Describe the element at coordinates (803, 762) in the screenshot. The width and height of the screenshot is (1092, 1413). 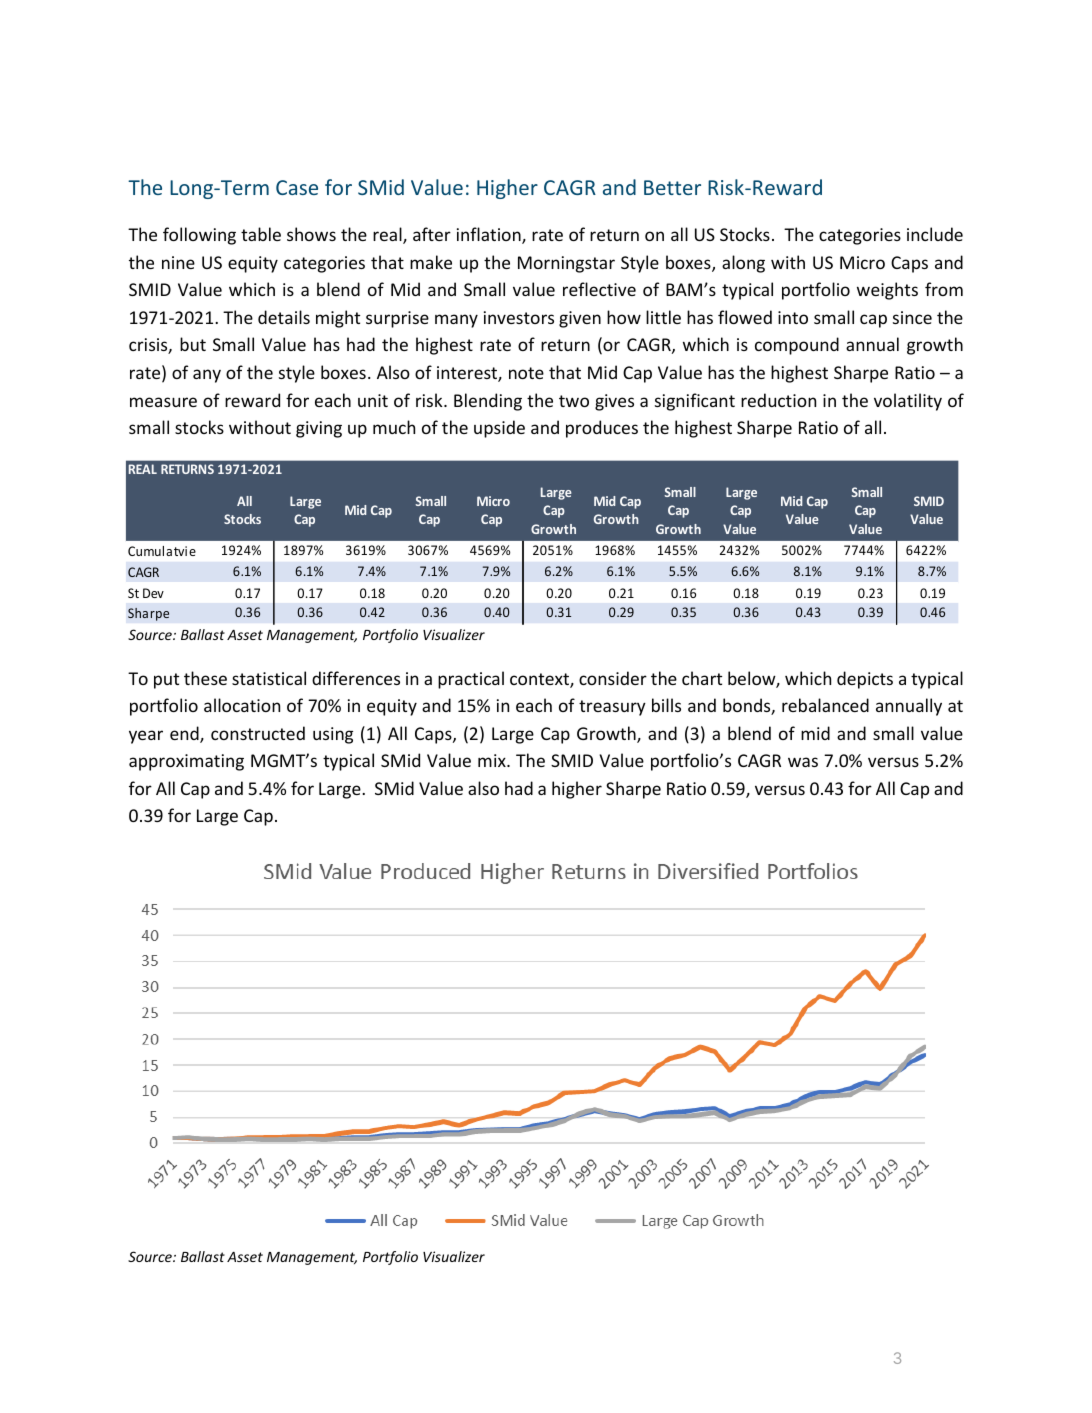
I see `was` at that location.
